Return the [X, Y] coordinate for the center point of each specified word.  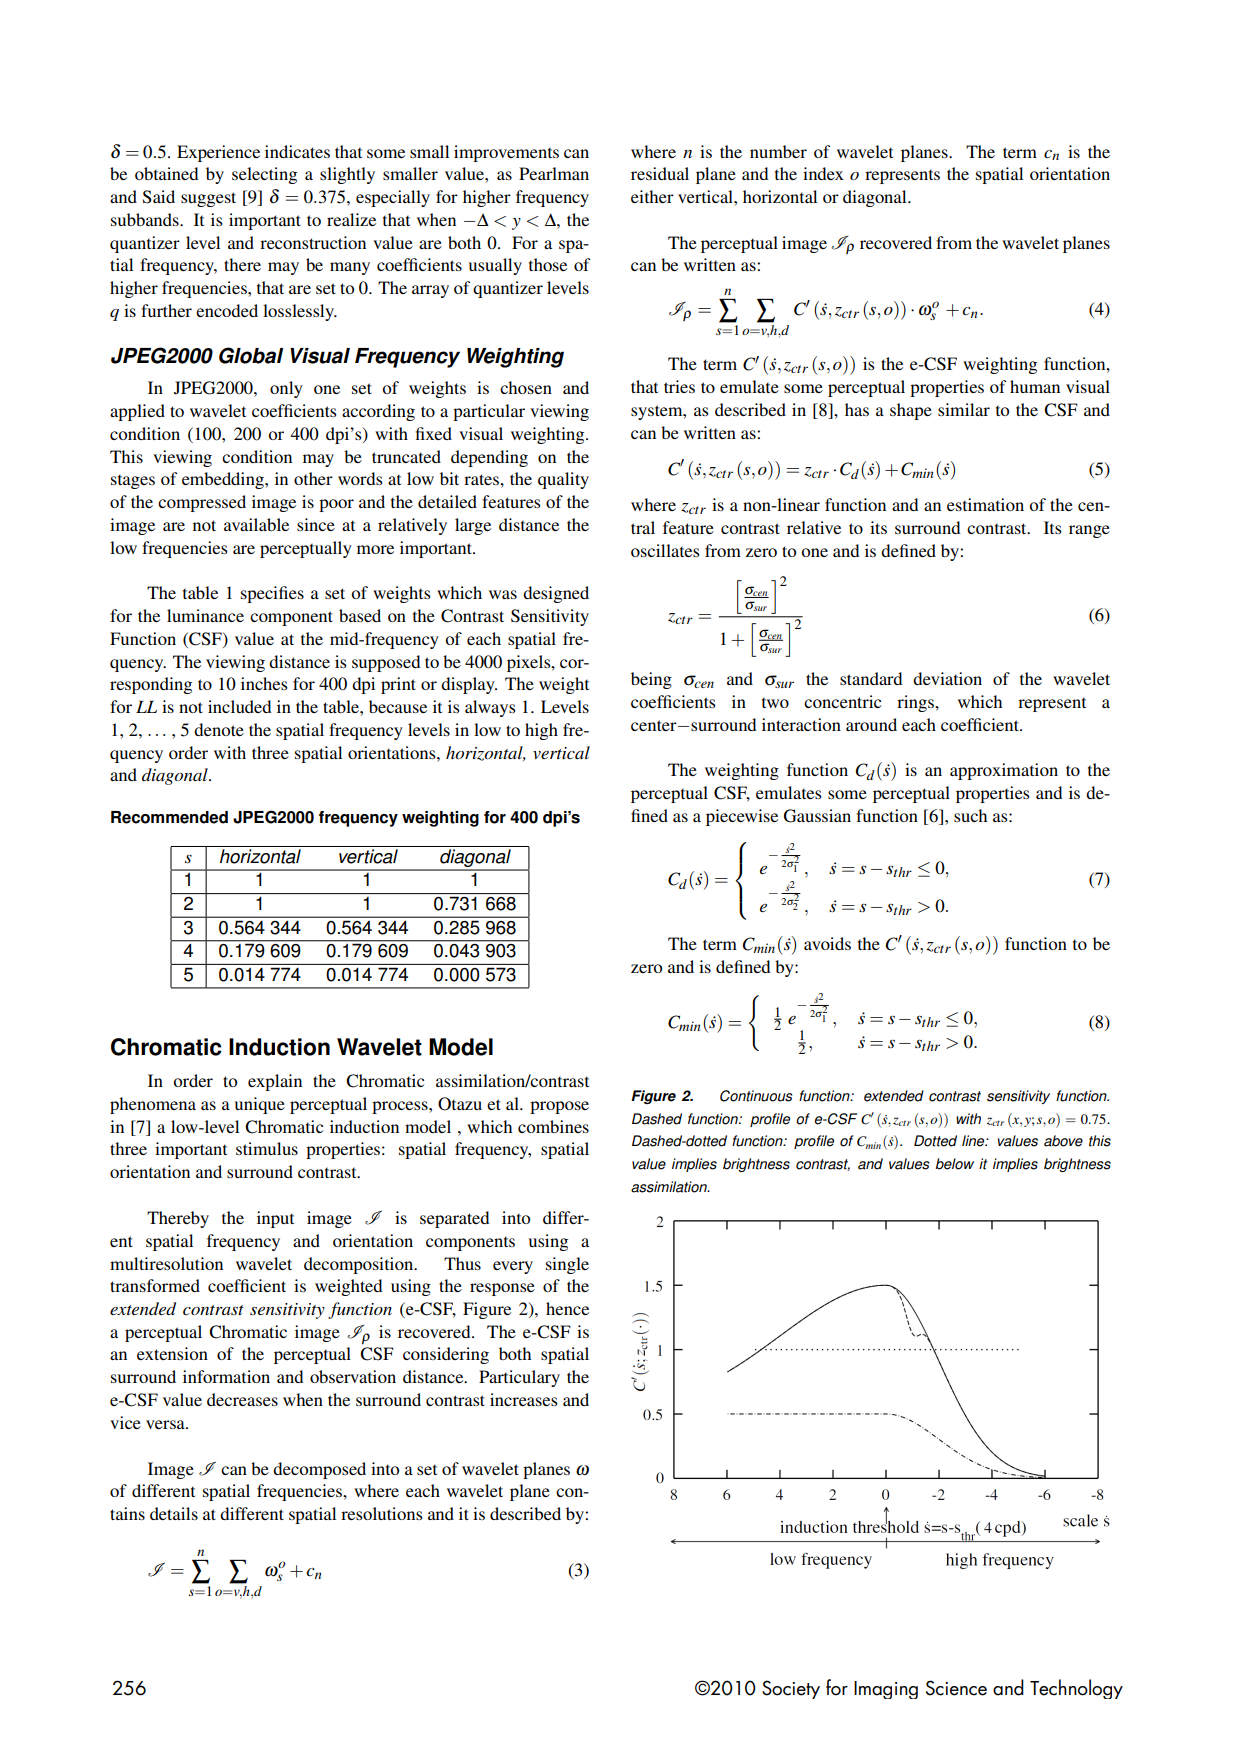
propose [559, 1107]
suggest [208, 199]
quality [563, 480]
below [954, 1164]
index [823, 173]
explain [275, 1082]
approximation [1004, 771]
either [652, 196]
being [651, 680]
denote [219, 729]
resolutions [382, 1513]
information [226, 1376]
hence [567, 1308]
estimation [985, 504]
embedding [224, 480]
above [1063, 1141]
